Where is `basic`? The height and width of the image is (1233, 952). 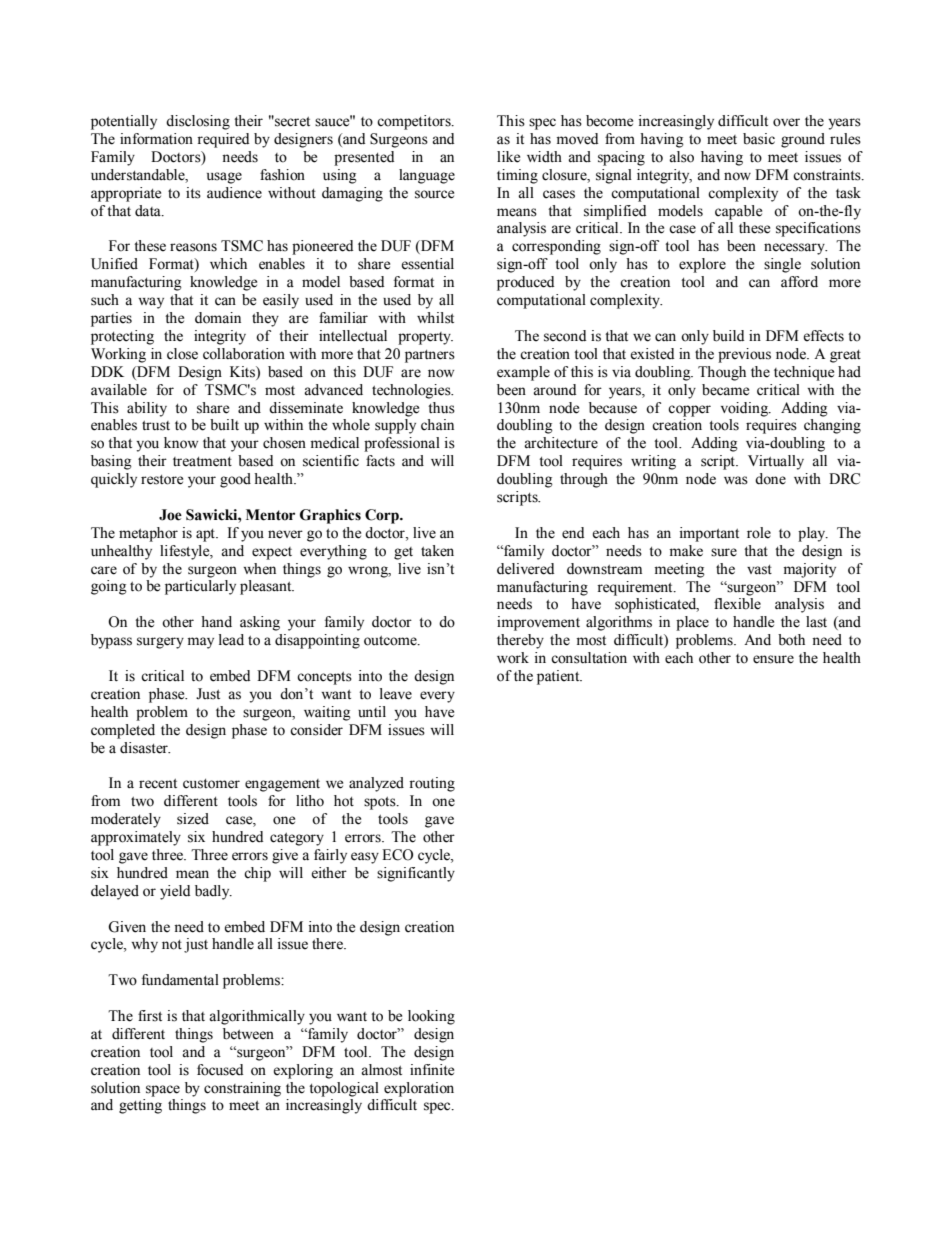
basic is located at coordinates (759, 139).
